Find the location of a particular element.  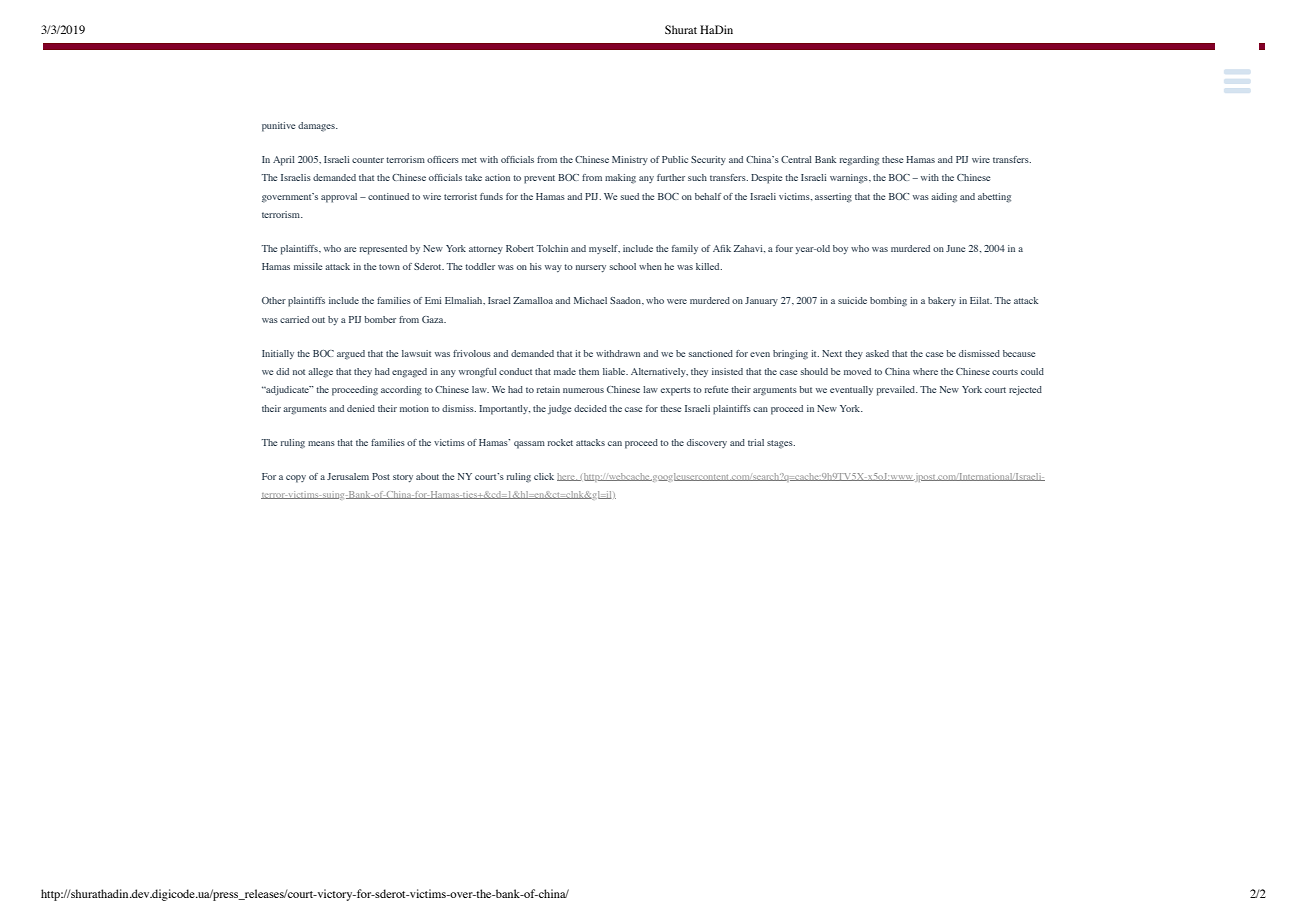

myself is located at coordinates (604, 249).
